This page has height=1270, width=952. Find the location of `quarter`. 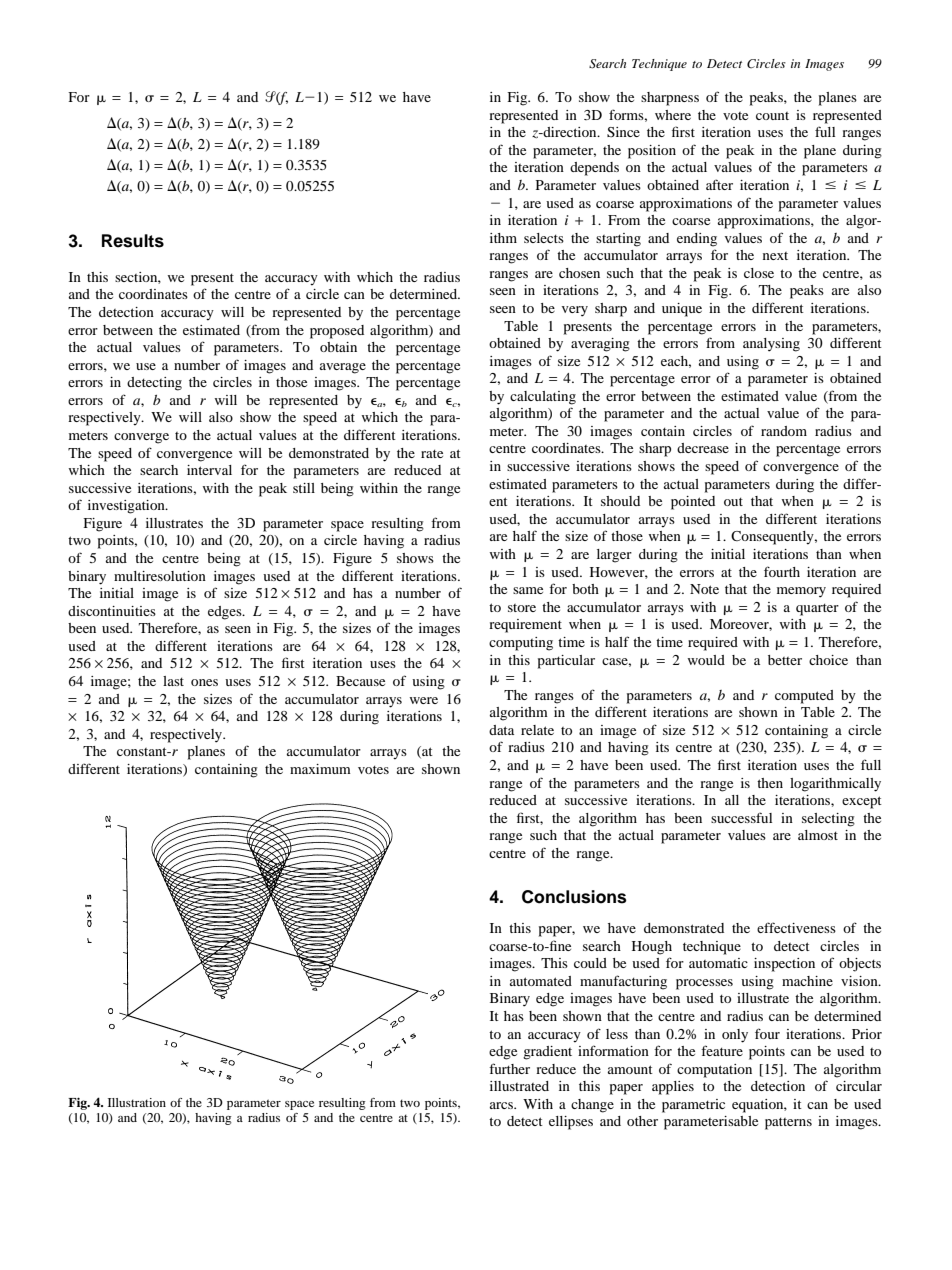

quarter is located at coordinates (817, 609).
